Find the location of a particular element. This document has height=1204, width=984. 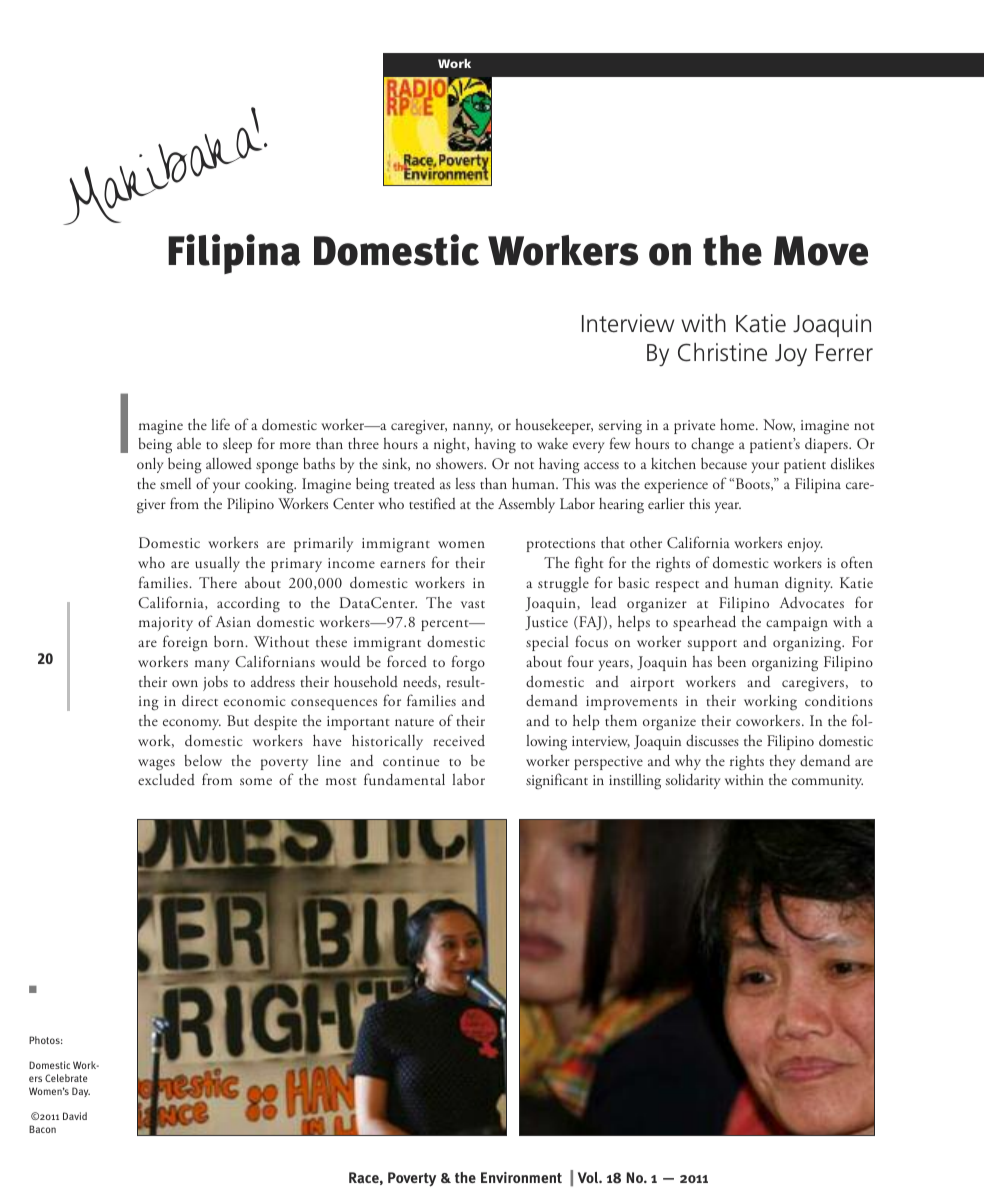

Day is located at coordinates (81, 1092).
